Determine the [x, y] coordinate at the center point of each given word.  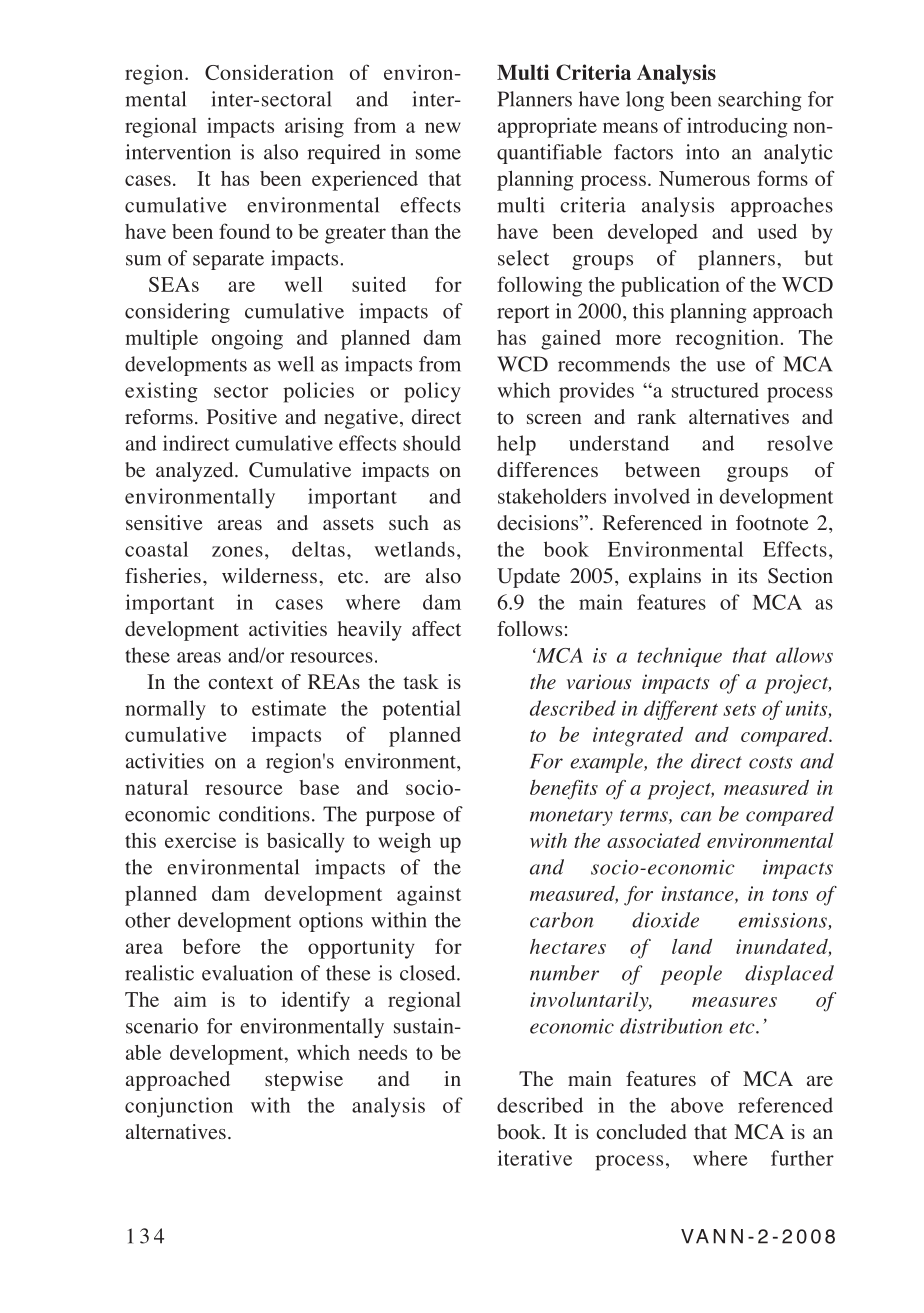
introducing [737, 127]
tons [790, 895]
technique [679, 657]
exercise [200, 840]
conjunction [179, 1107]
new [443, 127]
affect [436, 629]
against [429, 896]
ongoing [247, 340]
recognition [727, 340]
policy [432, 392]
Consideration [269, 72]
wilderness [269, 576]
